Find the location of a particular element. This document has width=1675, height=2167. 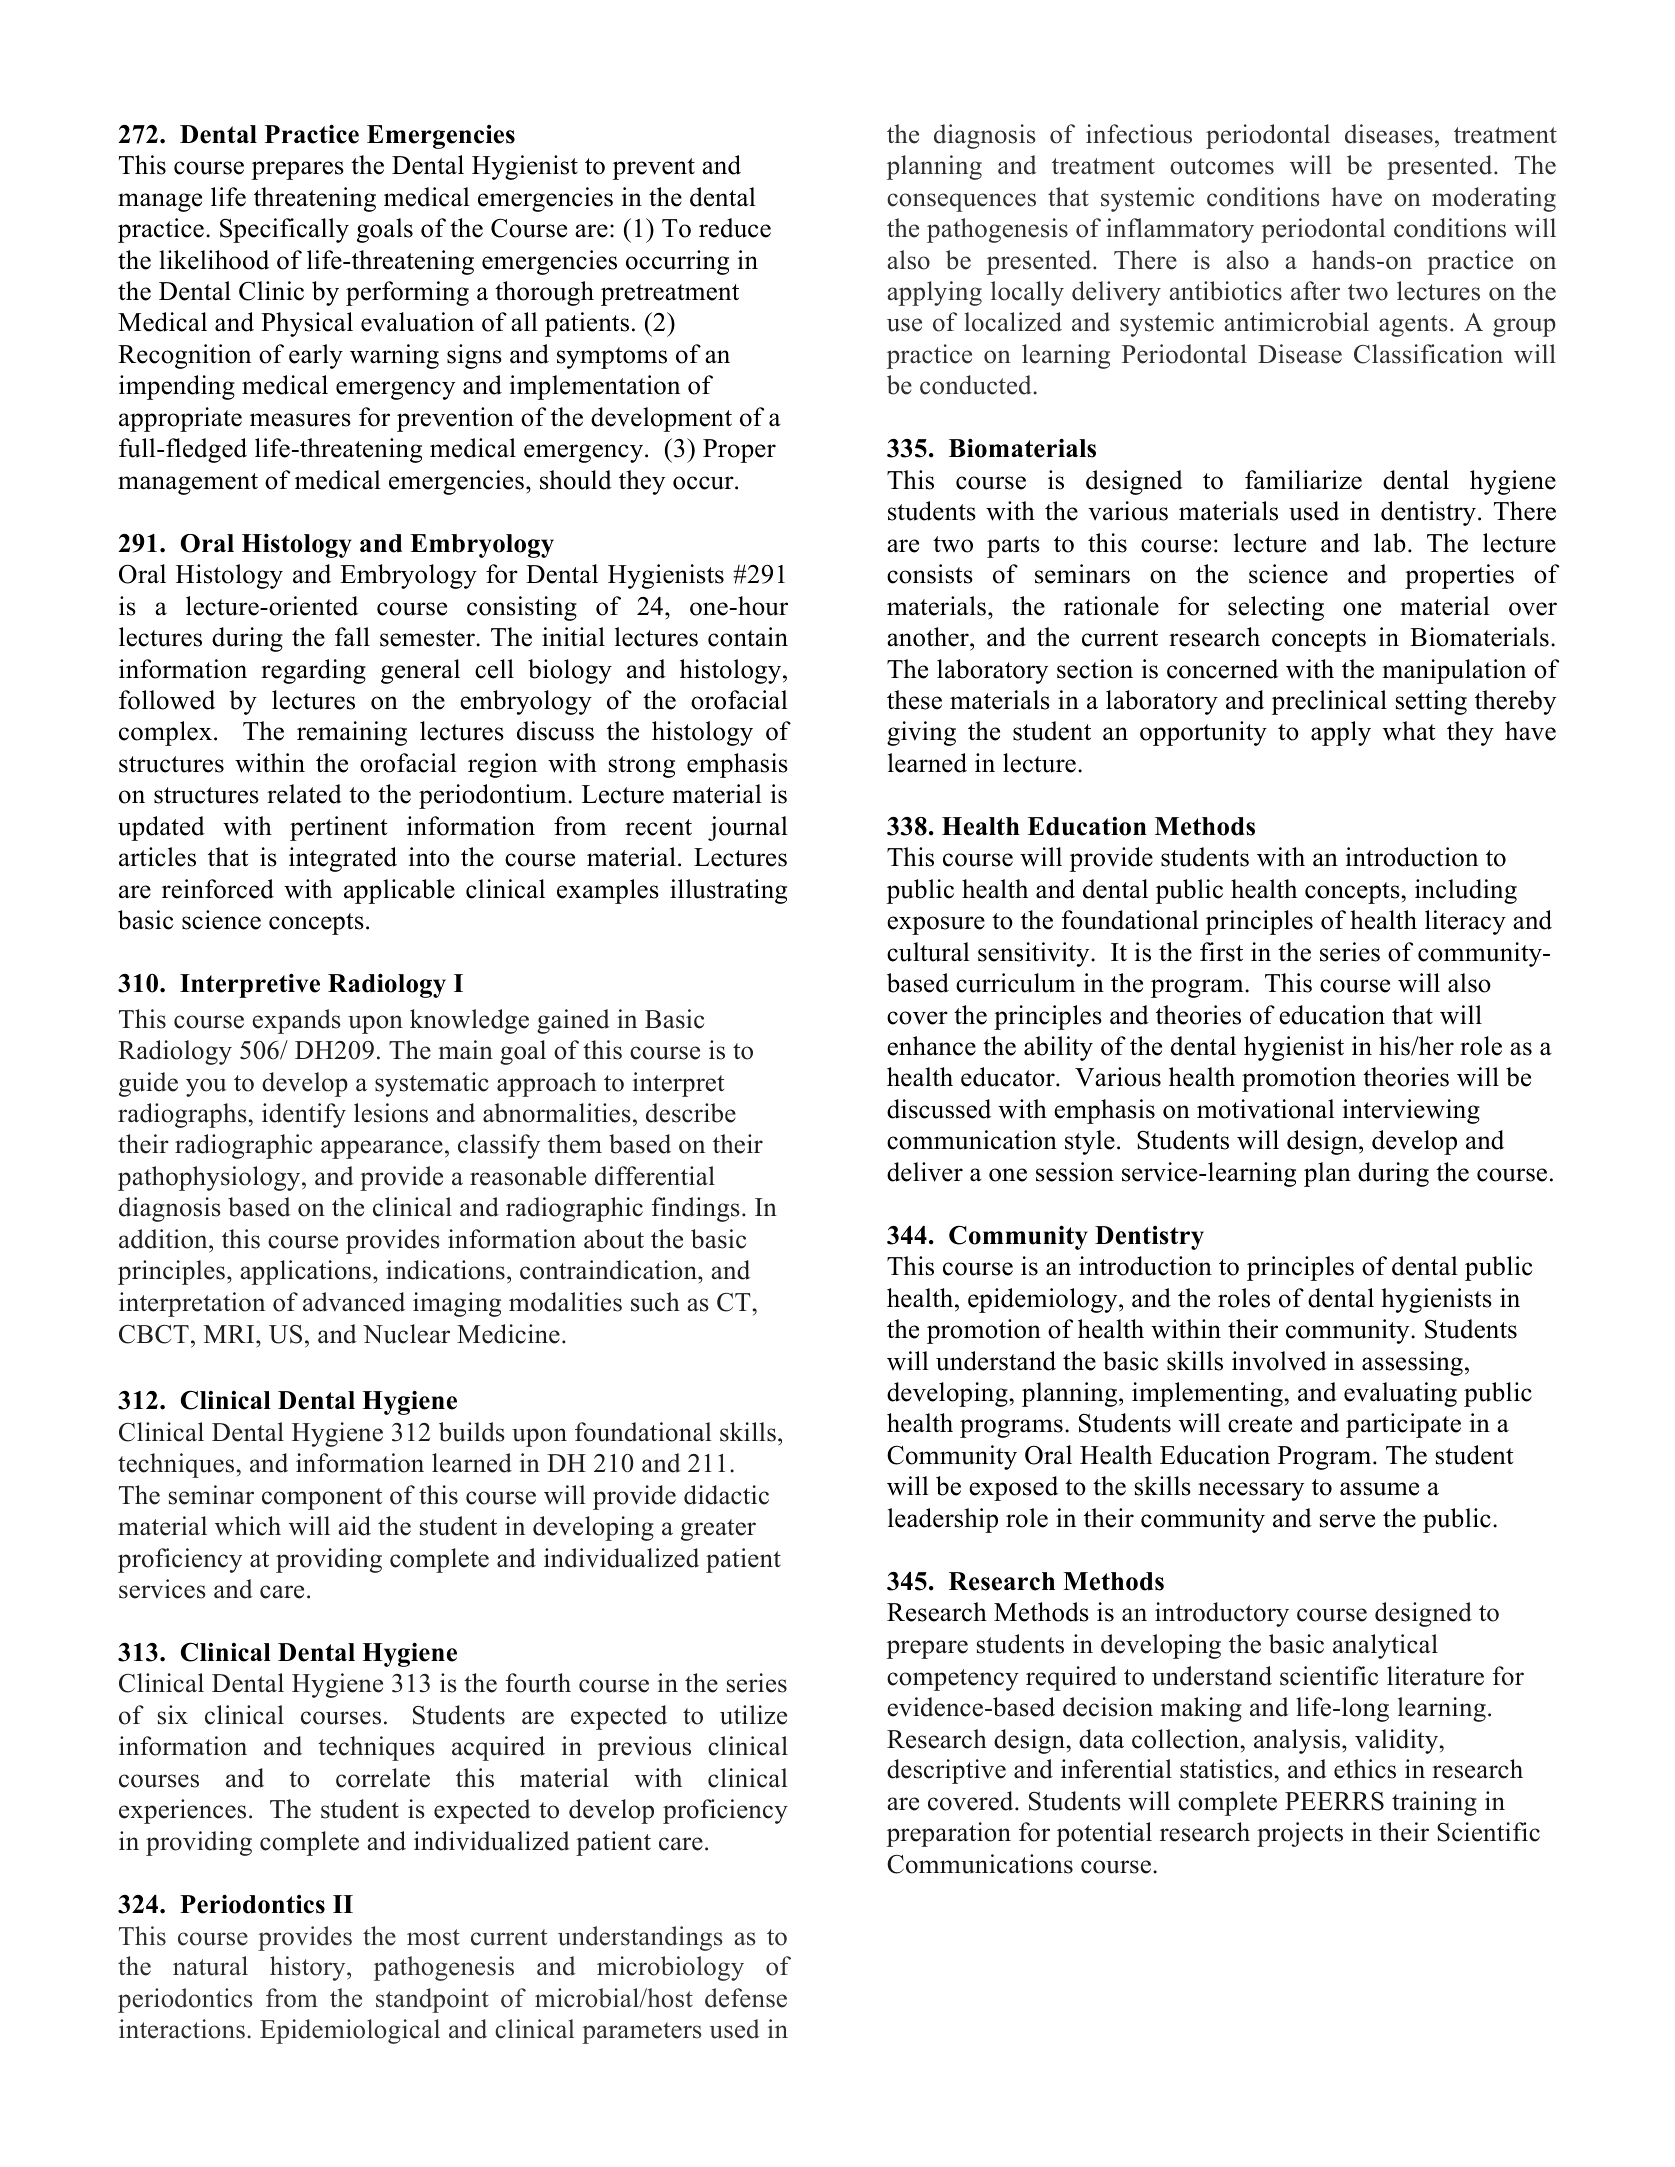

identify is located at coordinates (304, 1115).
